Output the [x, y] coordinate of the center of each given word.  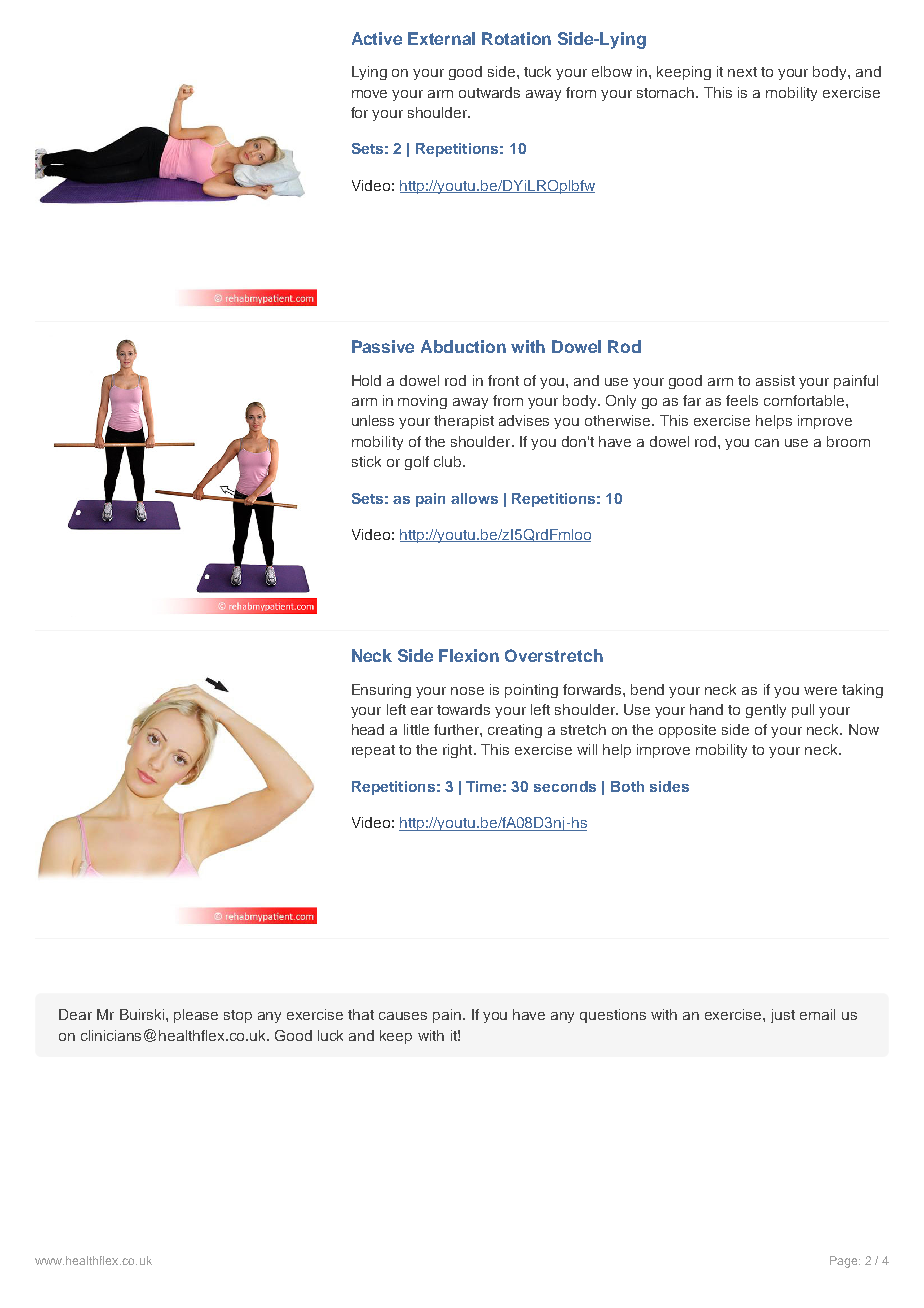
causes [403, 1016]
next [742, 72]
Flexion [469, 655]
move [369, 94]
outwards [489, 92]
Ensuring [381, 691]
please [196, 1016]
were [820, 691]
